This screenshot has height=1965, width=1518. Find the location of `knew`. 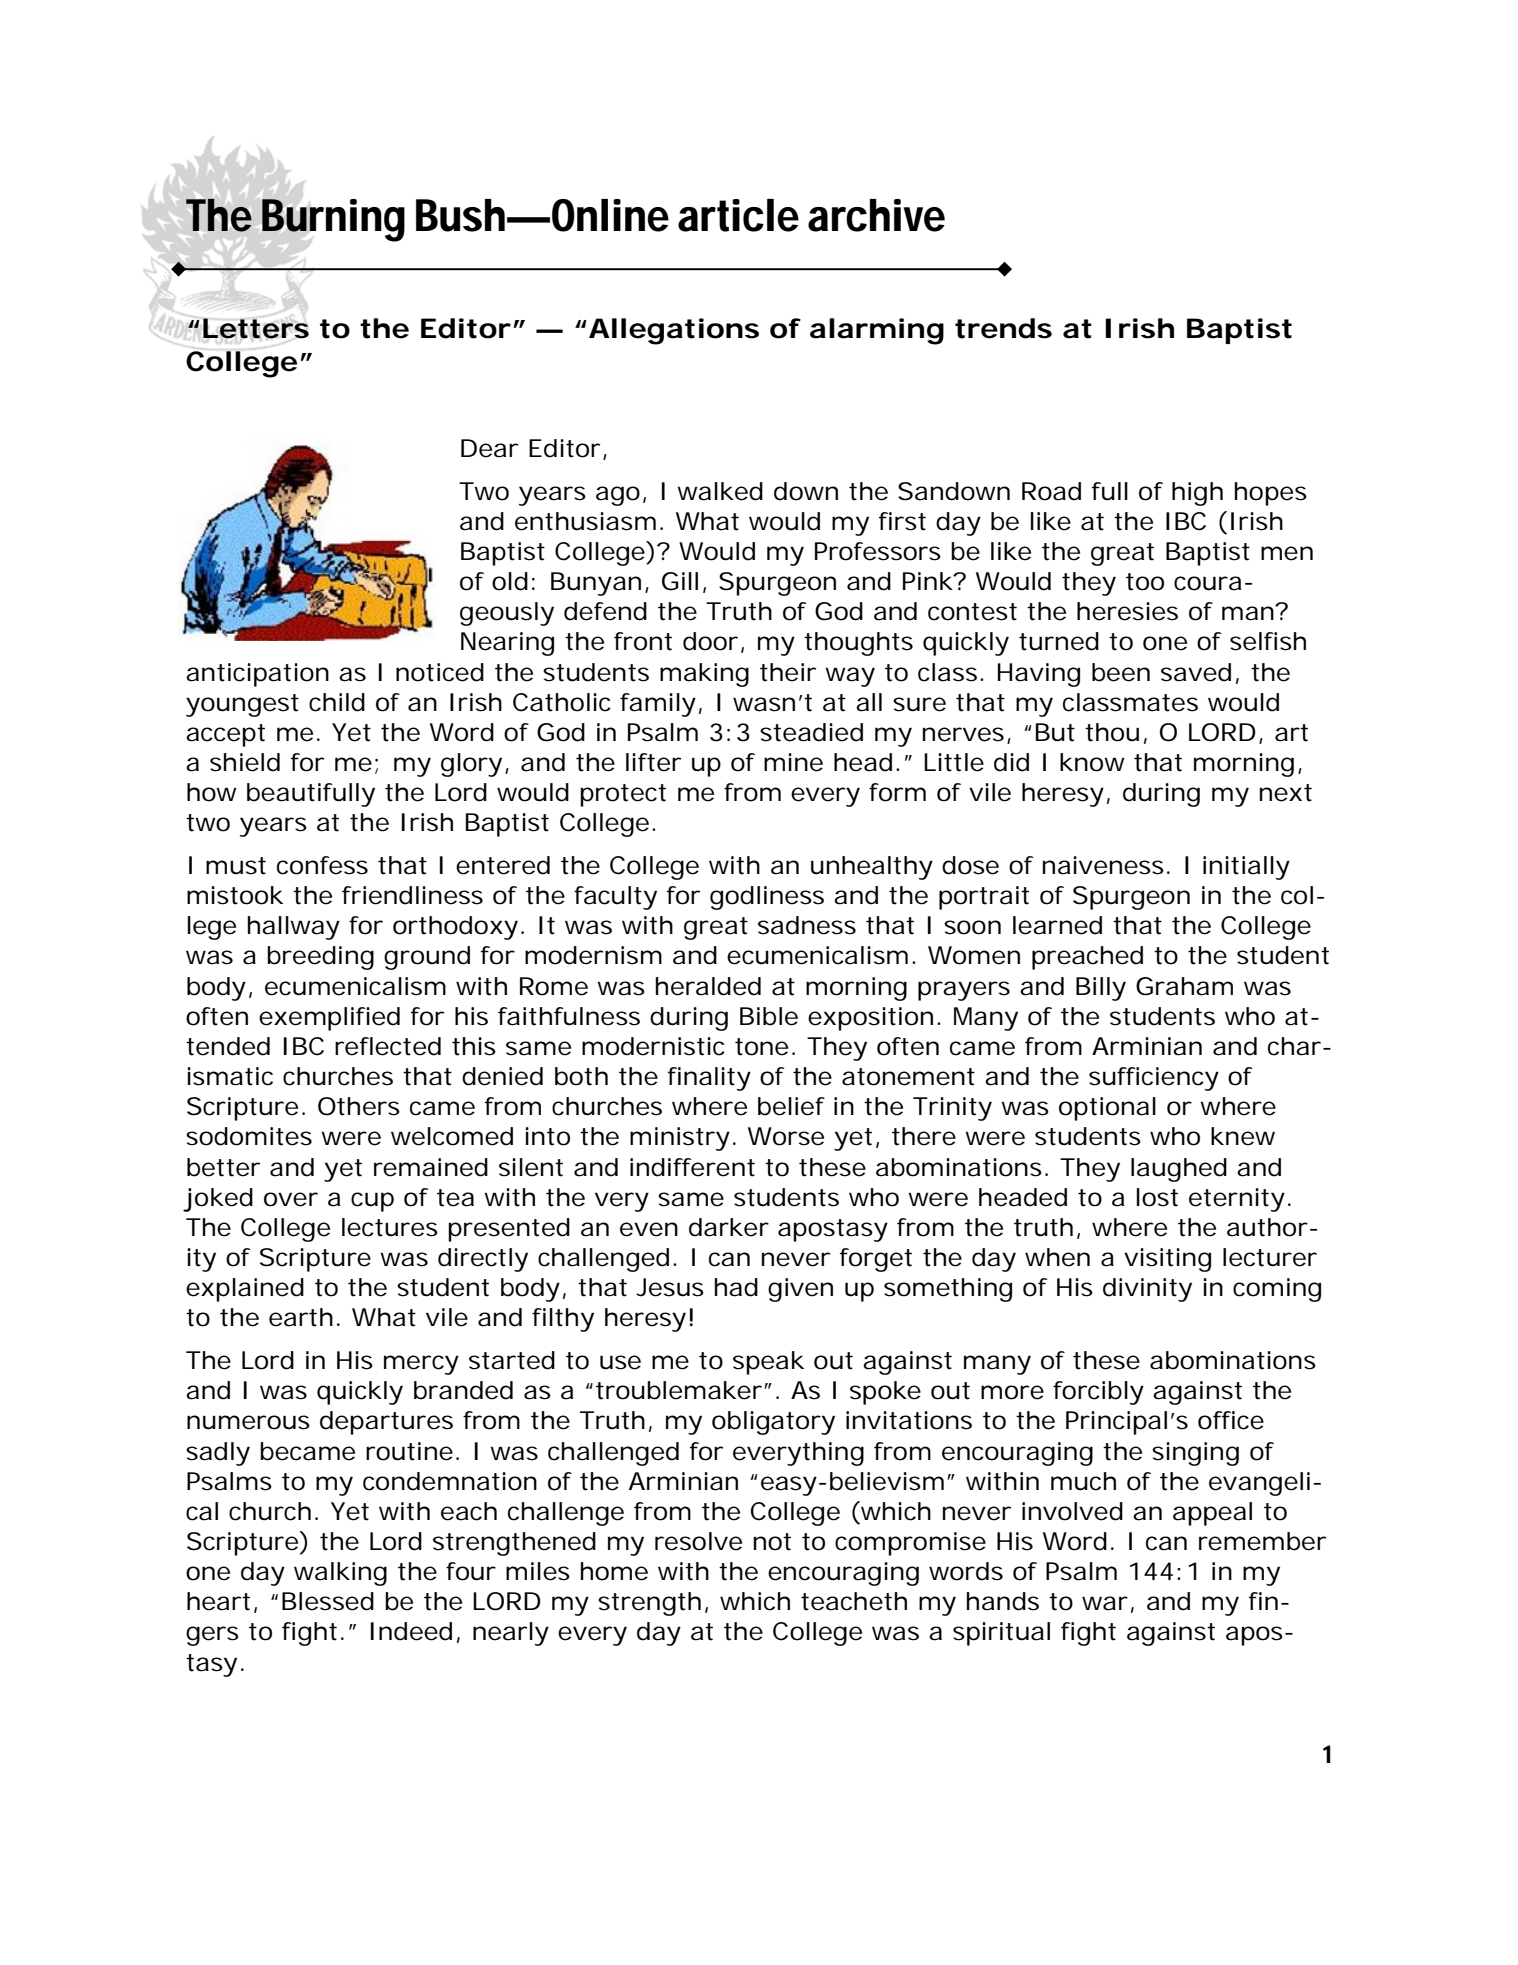

knew is located at coordinates (1243, 1136).
